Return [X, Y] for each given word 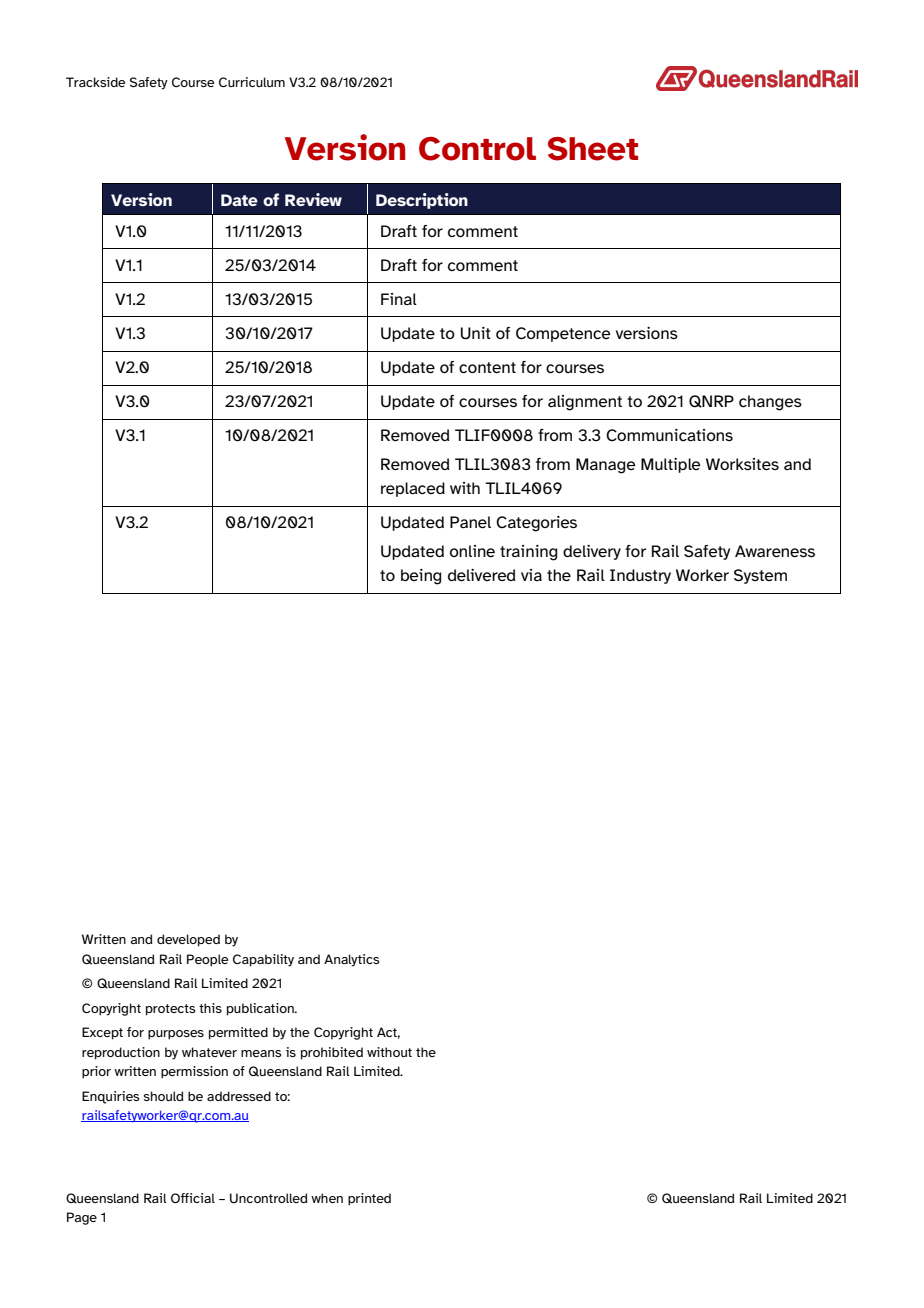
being [421, 577]
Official [193, 1198]
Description [422, 201]
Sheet [593, 149]
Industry [640, 576]
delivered [481, 575]
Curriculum [252, 82]
